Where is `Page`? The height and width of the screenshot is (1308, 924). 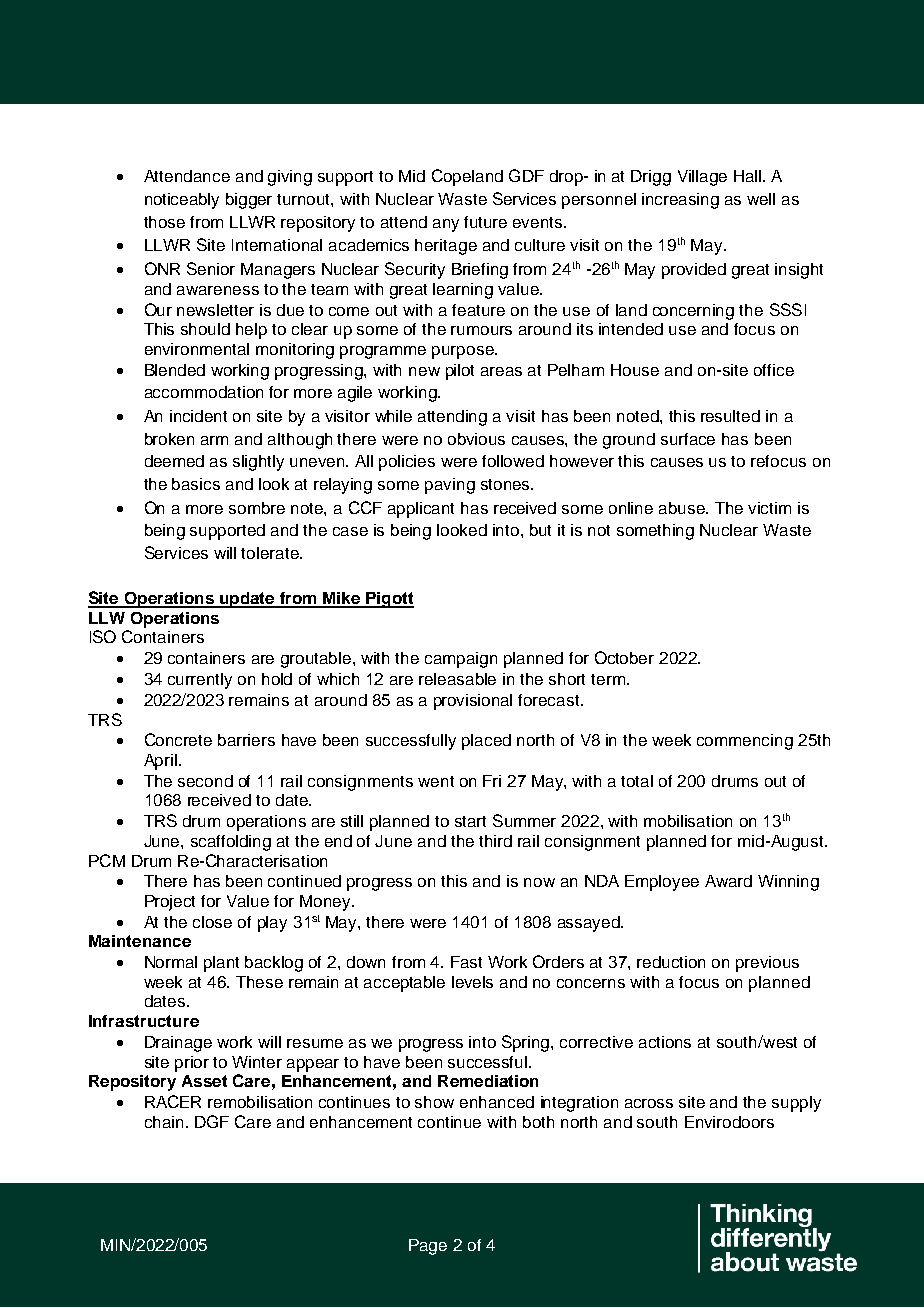 Page is located at coordinates (428, 1247).
